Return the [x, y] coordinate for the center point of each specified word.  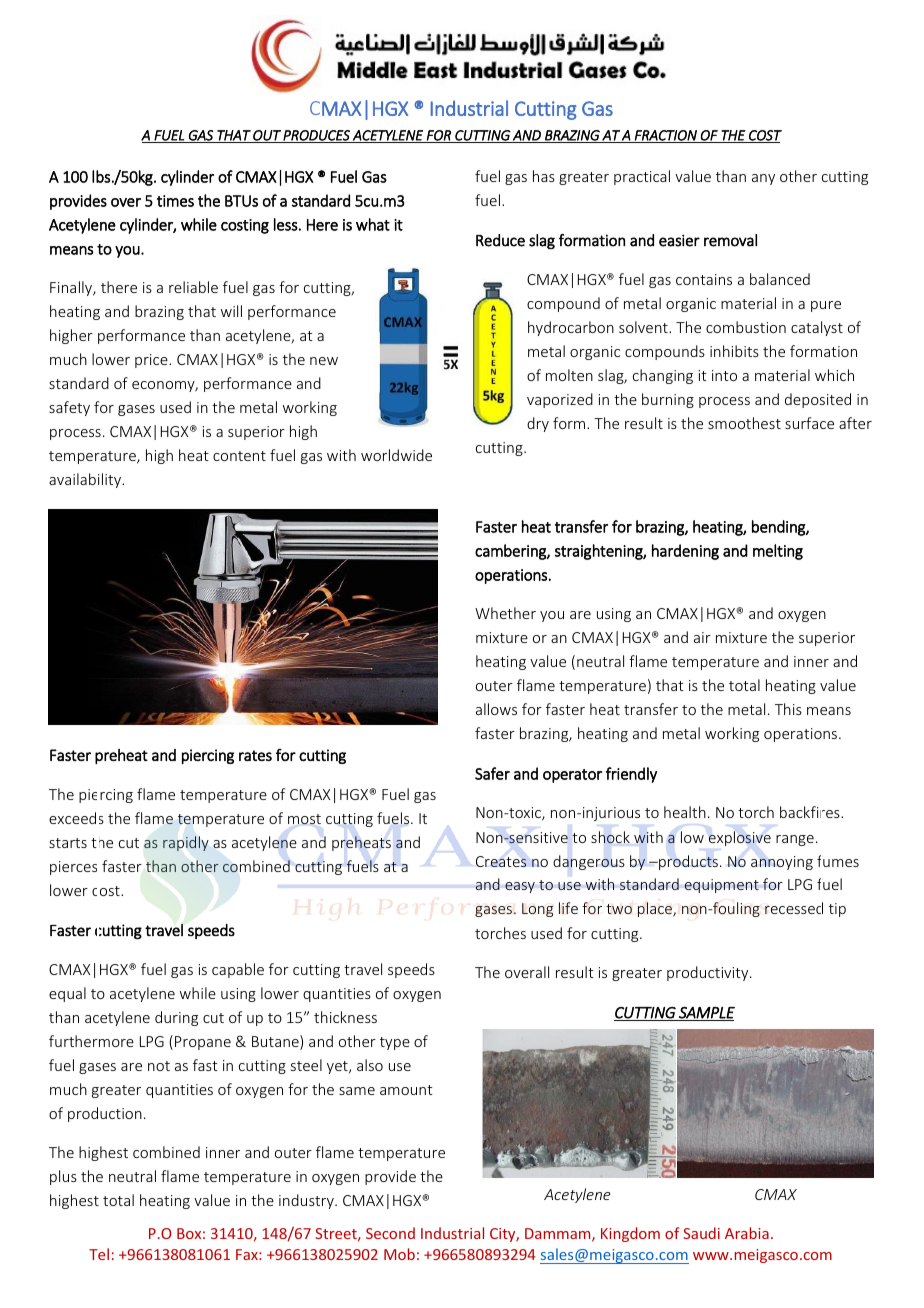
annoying [782, 863]
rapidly [186, 843]
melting [778, 552]
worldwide [396, 455]
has [544, 176]
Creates [501, 861]
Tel [99, 1254]
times [175, 201]
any [763, 179]
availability [86, 480]
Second [390, 1233]
